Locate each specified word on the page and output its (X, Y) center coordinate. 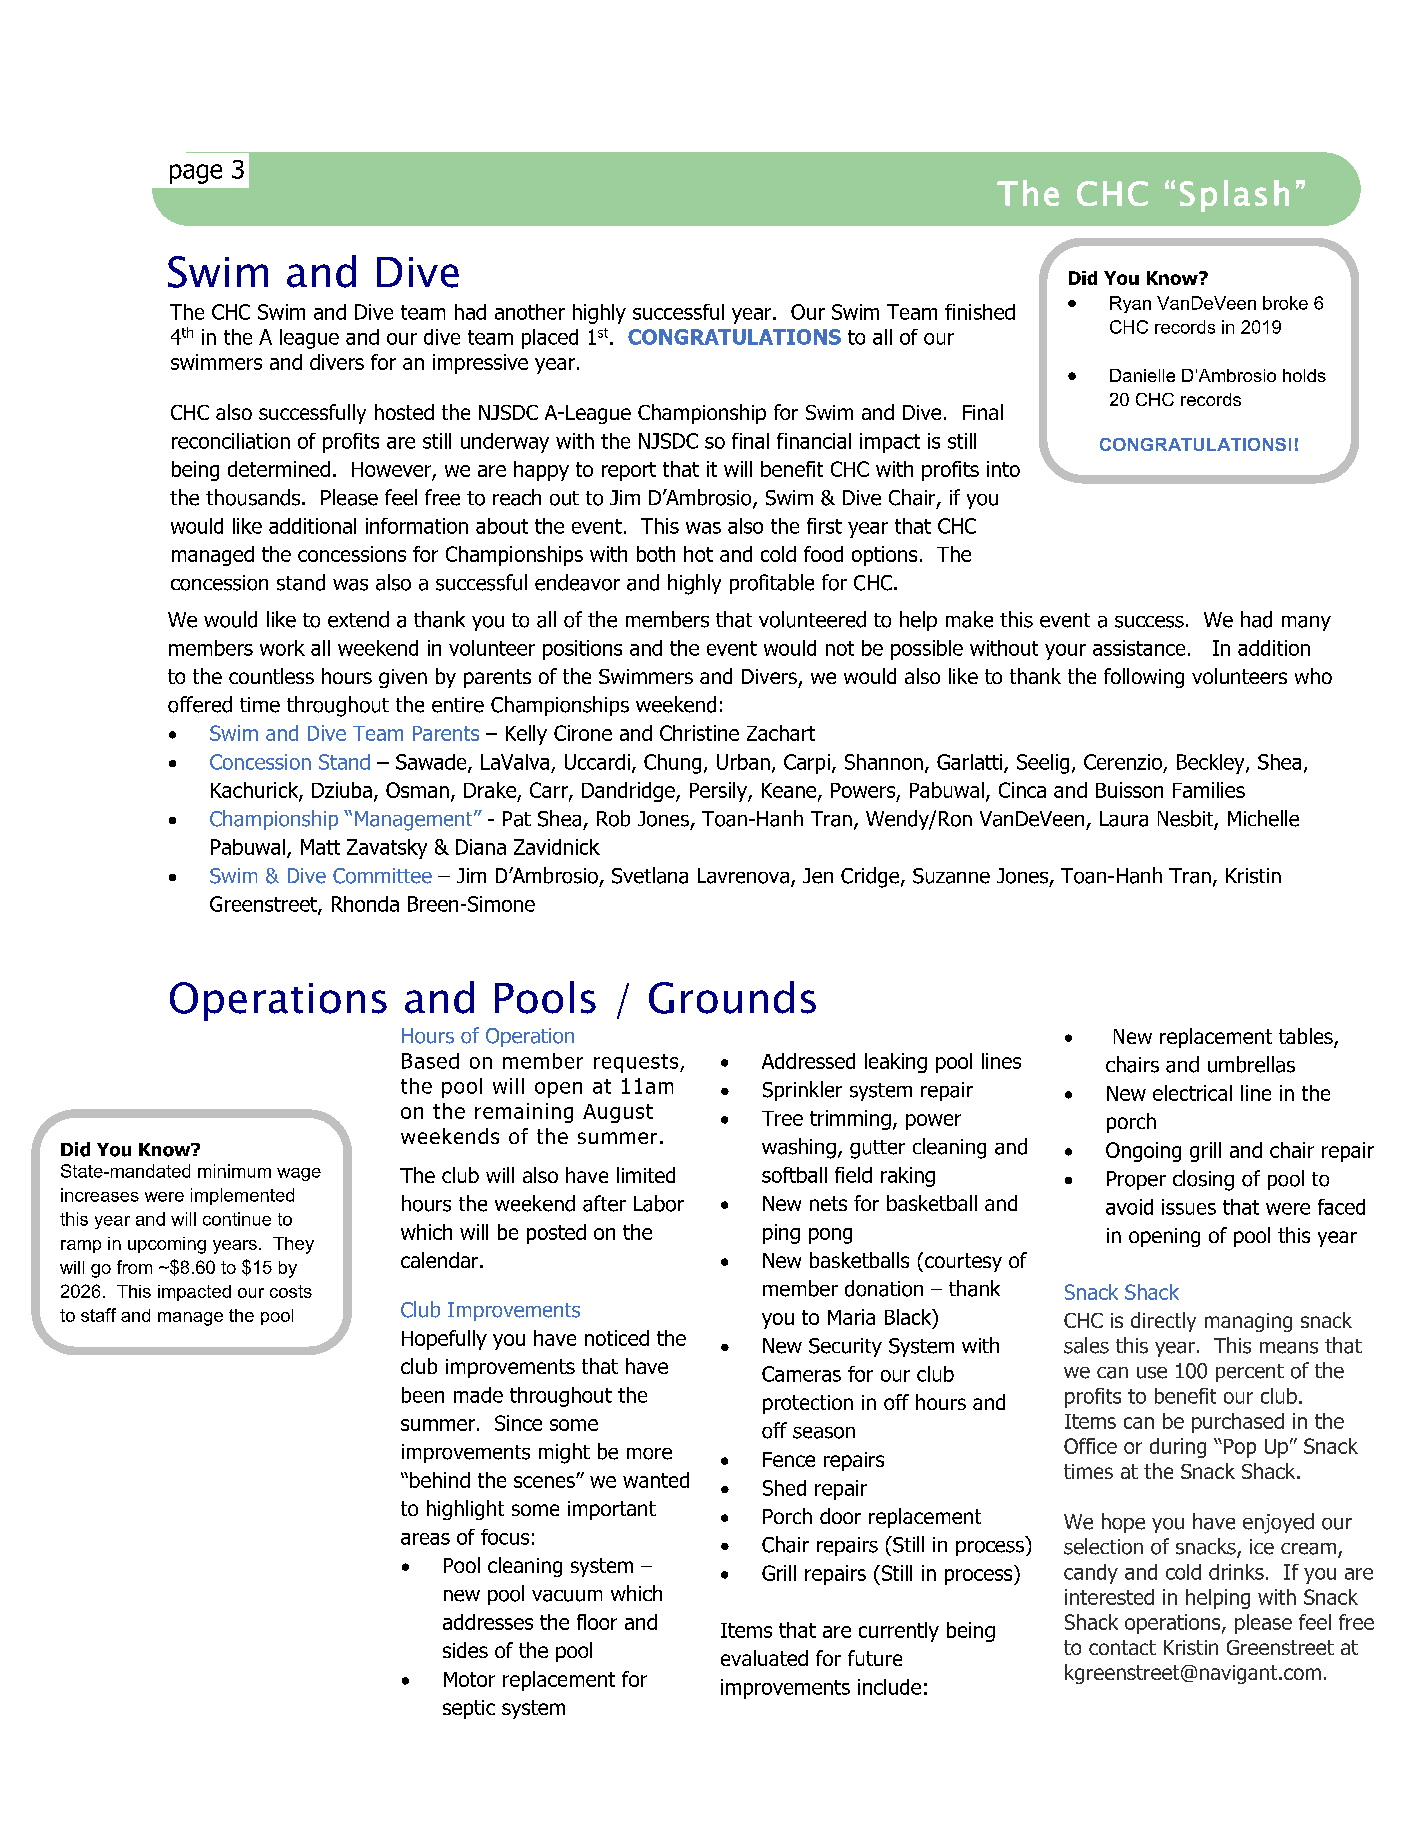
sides (465, 1650)
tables (1307, 1037)
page (196, 174)
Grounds (732, 997)
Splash (1234, 196)
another (530, 312)
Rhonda (365, 904)
